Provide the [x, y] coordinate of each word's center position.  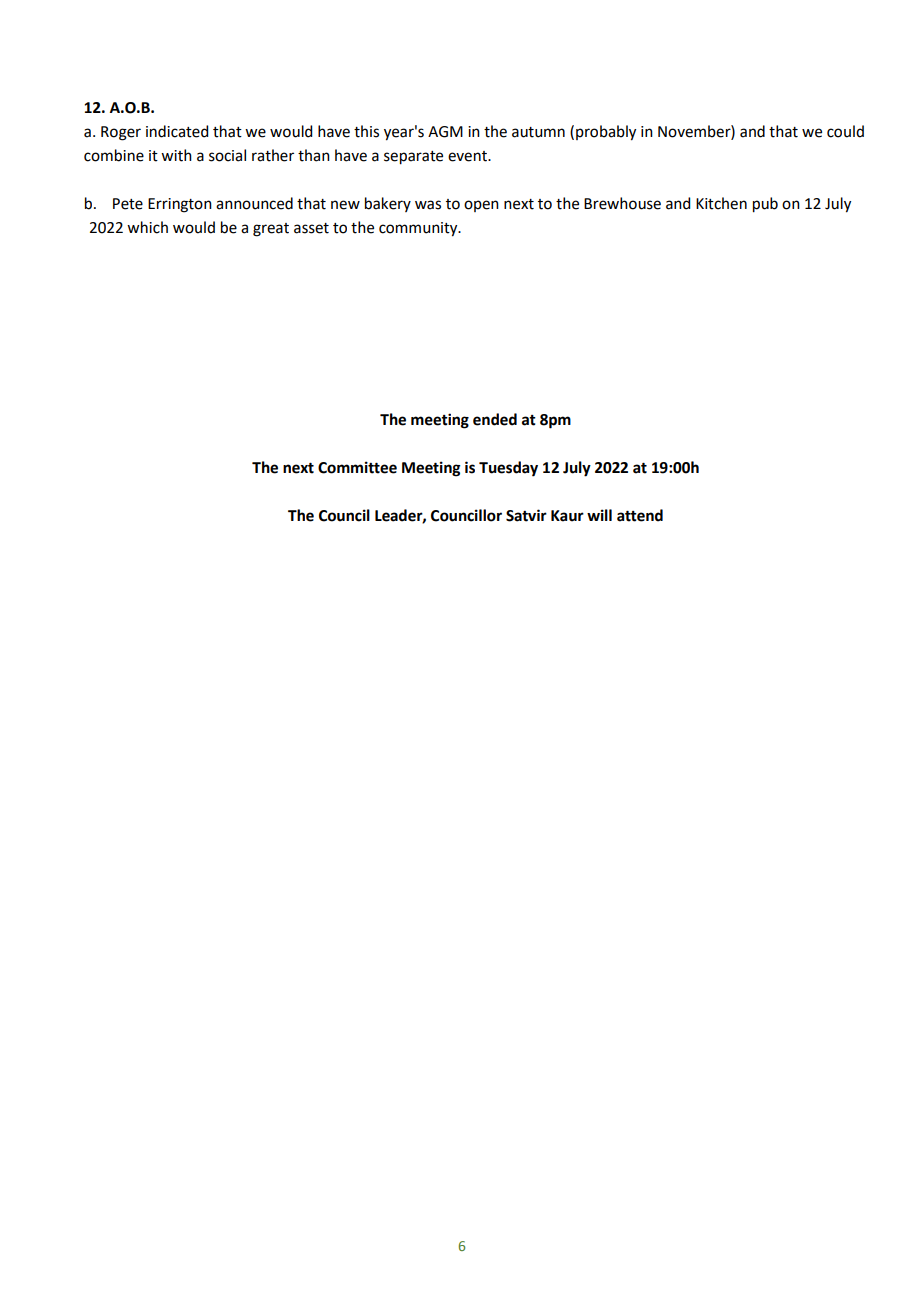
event [469, 156]
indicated [177, 131]
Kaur [567, 516]
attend [640, 515]
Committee [357, 467]
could [845, 131]
